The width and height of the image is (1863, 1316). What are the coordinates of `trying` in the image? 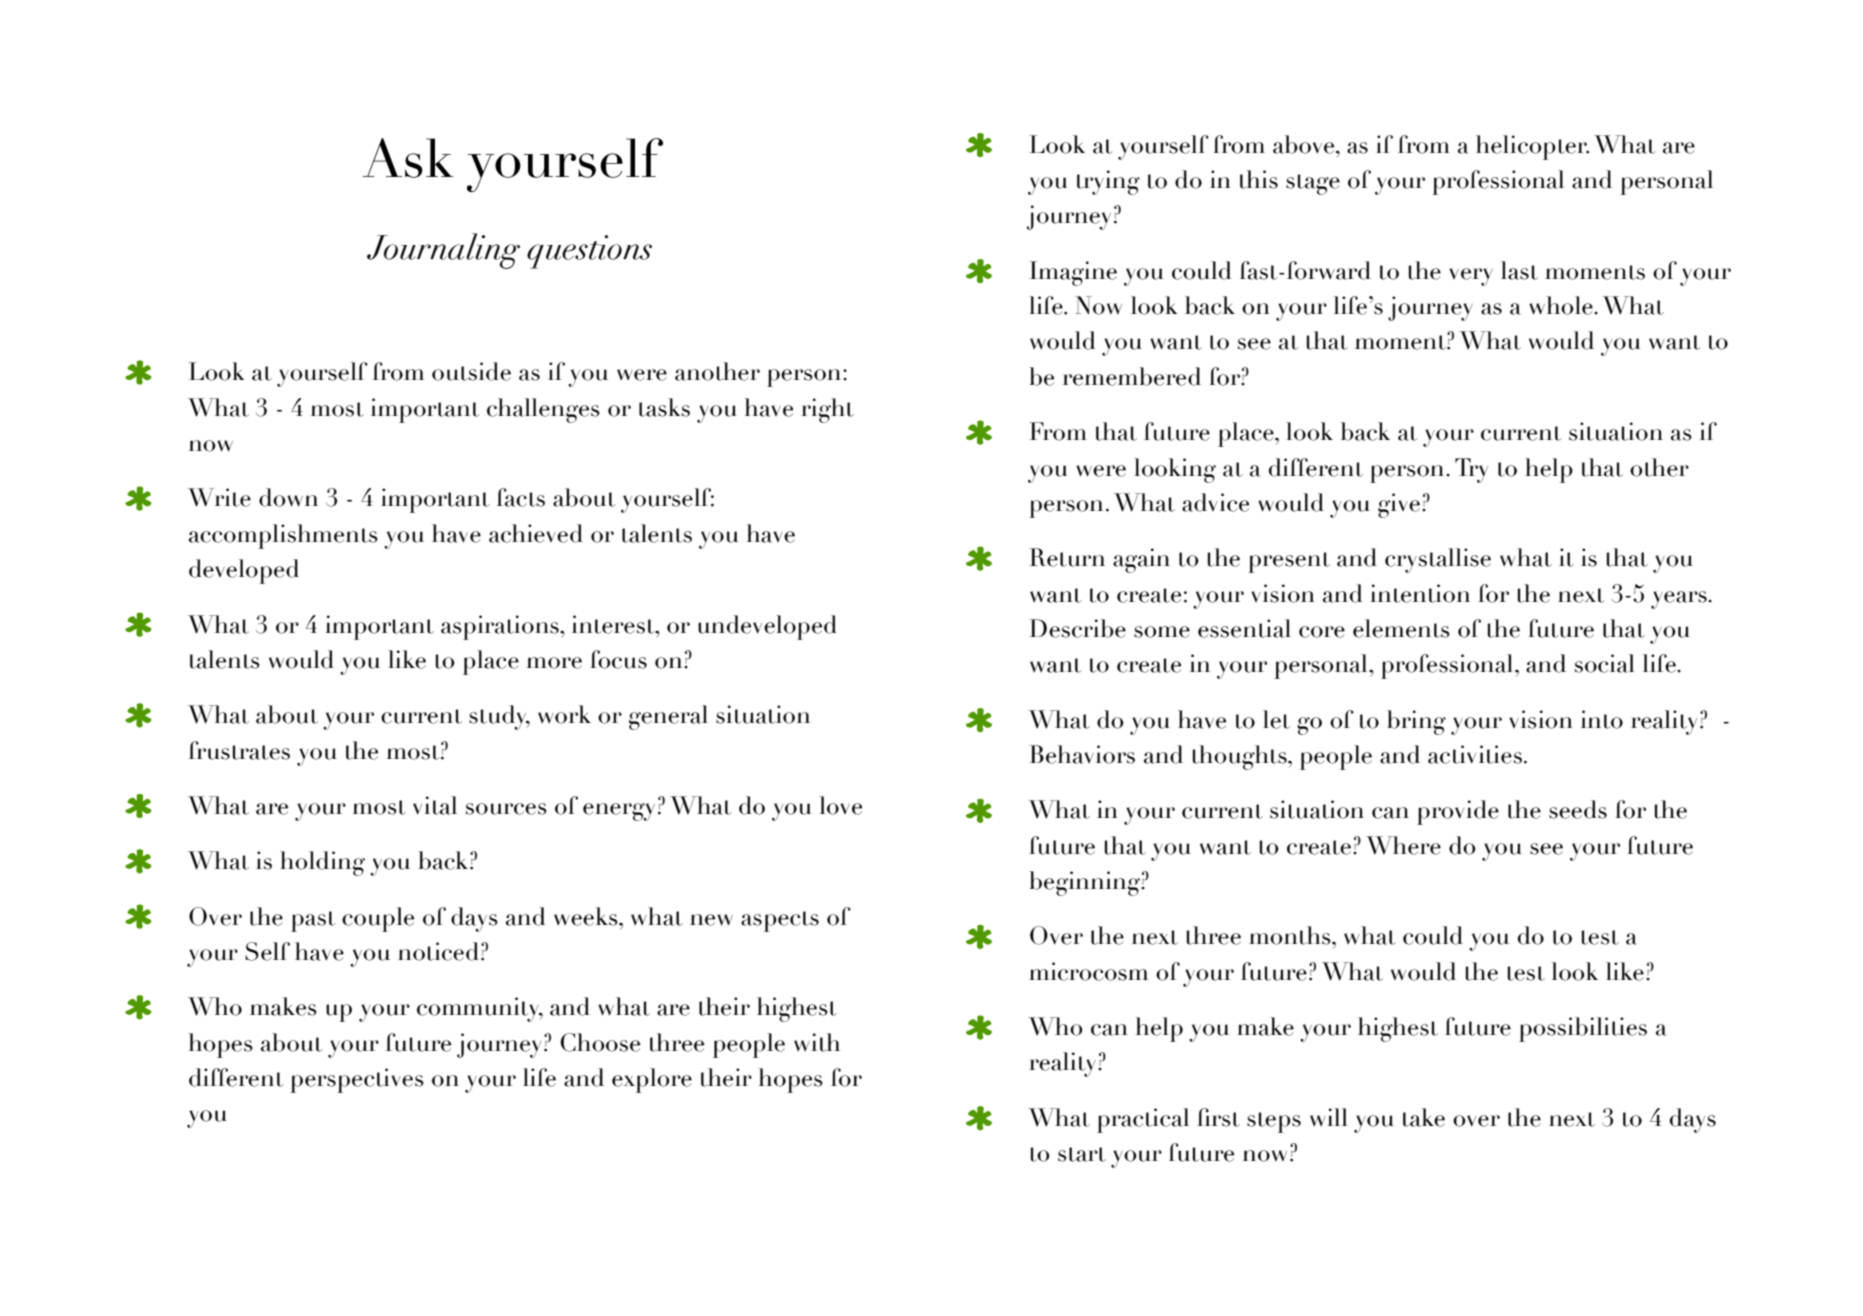 It's located at (1108, 182).
